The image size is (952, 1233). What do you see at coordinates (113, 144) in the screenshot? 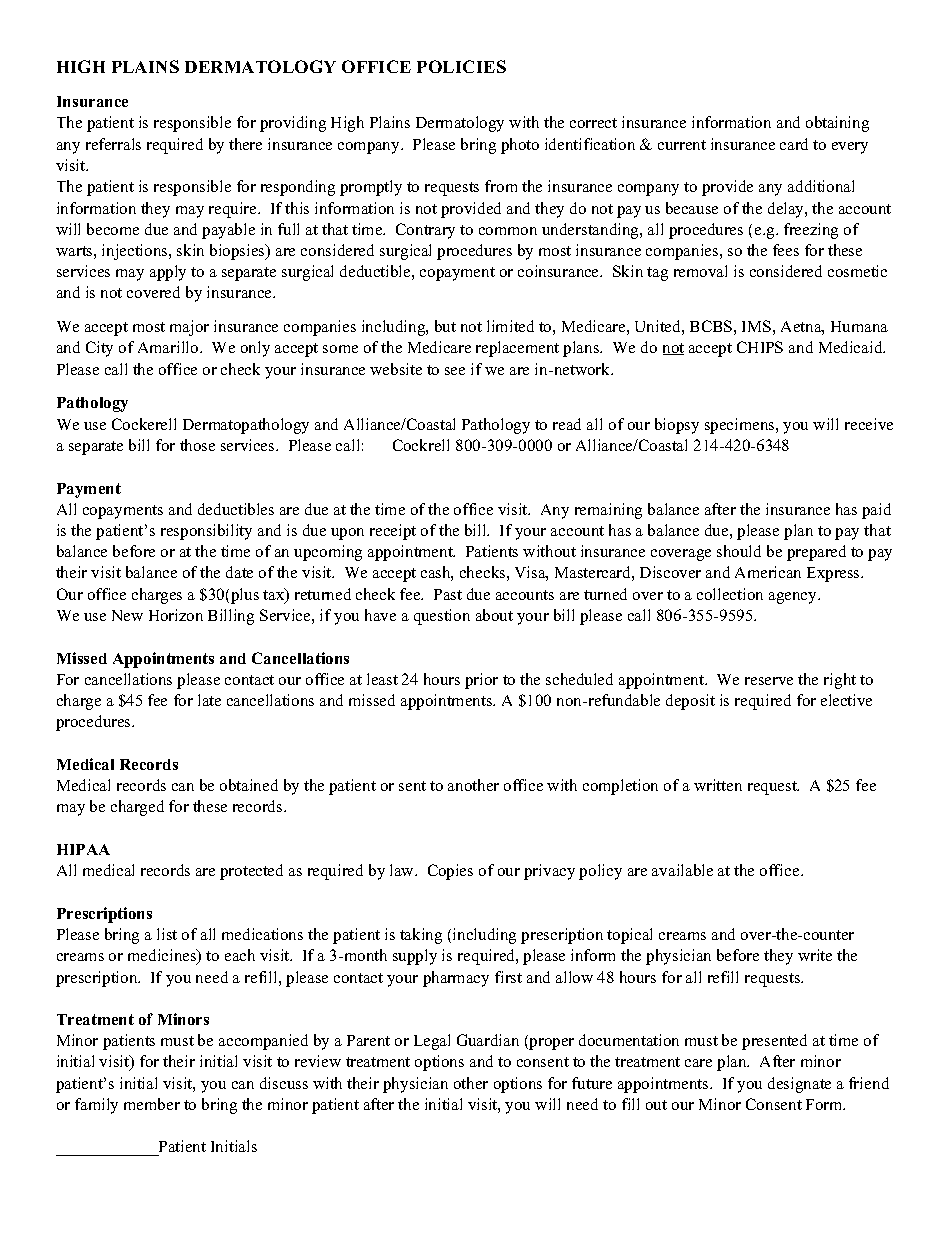
I see `referrals` at bounding box center [113, 144].
